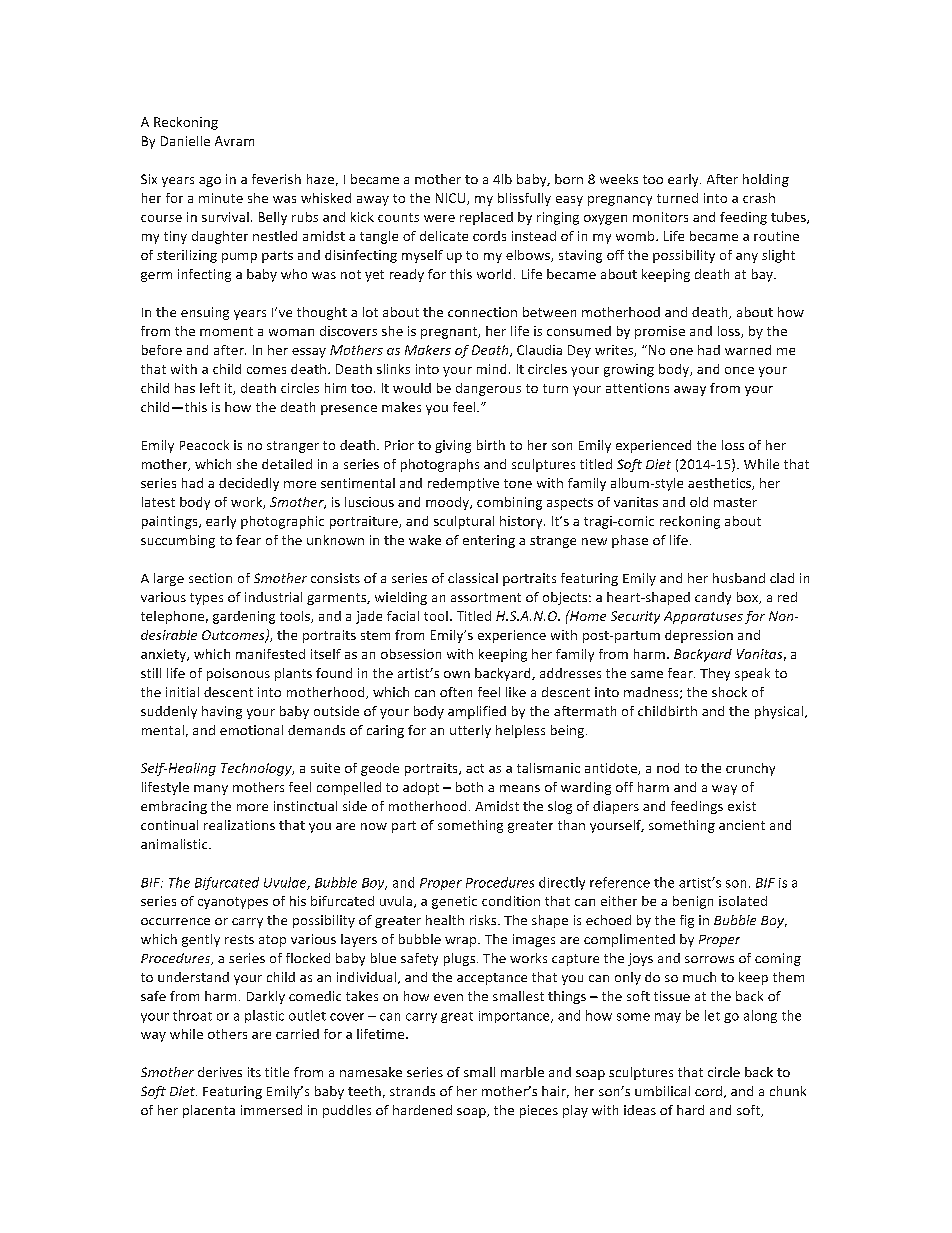 Image resolution: width=952 pixels, height=1233 pixels. Describe the element at coordinates (220, 1072) in the document. I see `derives` at that location.
